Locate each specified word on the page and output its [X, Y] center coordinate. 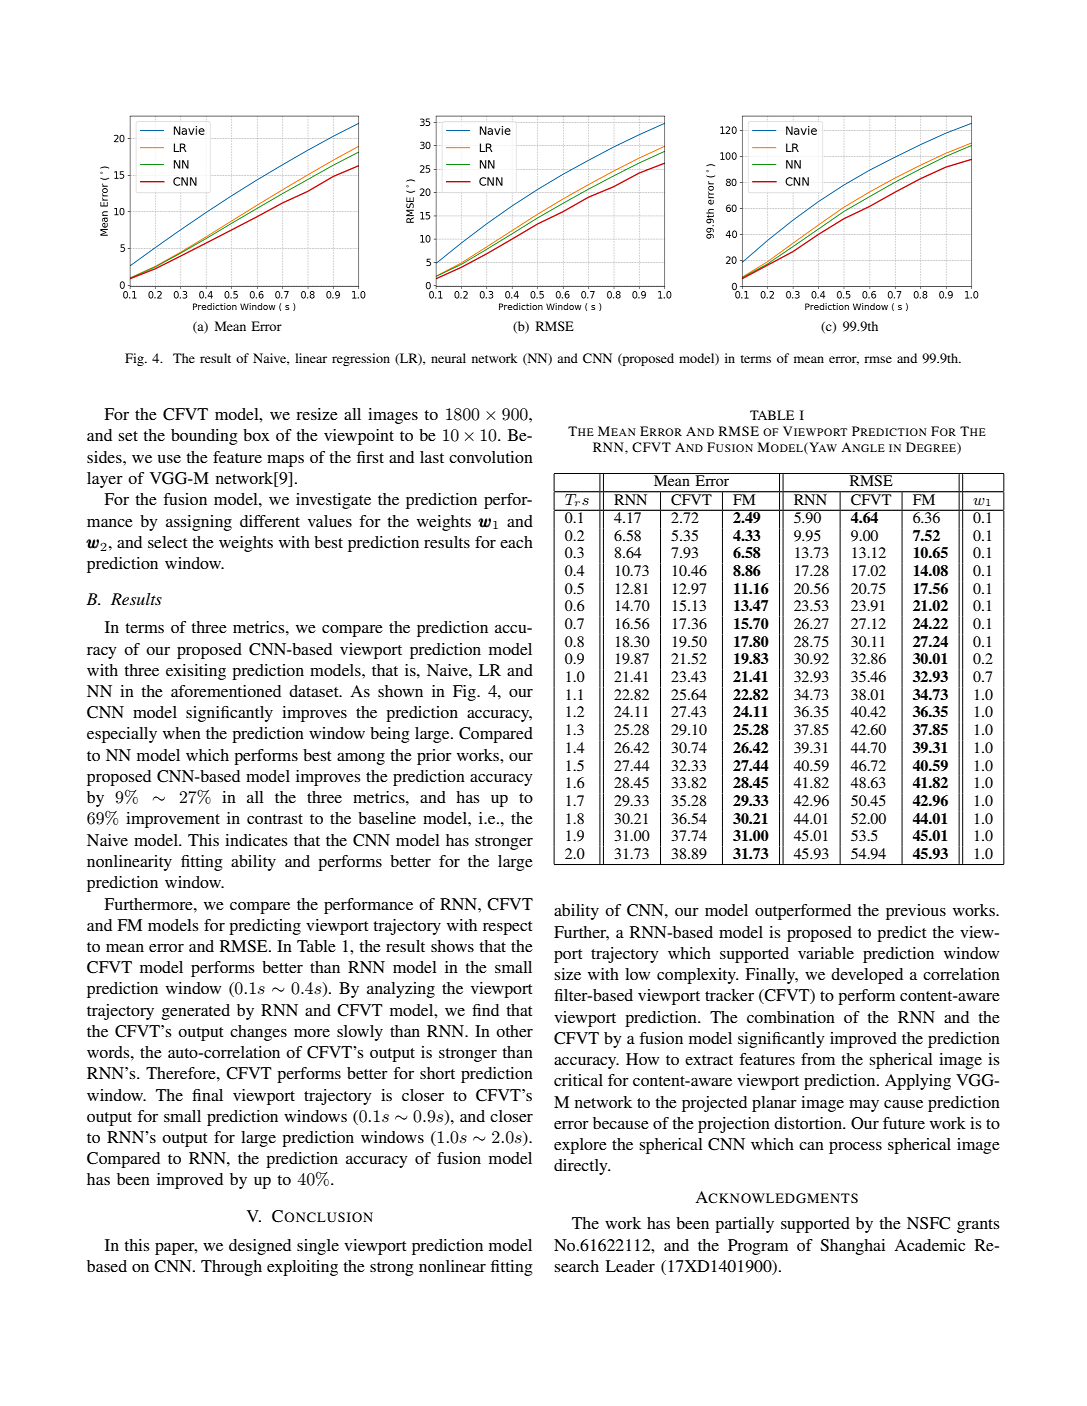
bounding [204, 437]
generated [196, 1012]
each [516, 542]
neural [448, 358]
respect [507, 928]
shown [400, 691]
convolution [491, 457]
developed [867, 976]
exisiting [196, 672]
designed [260, 1247]
